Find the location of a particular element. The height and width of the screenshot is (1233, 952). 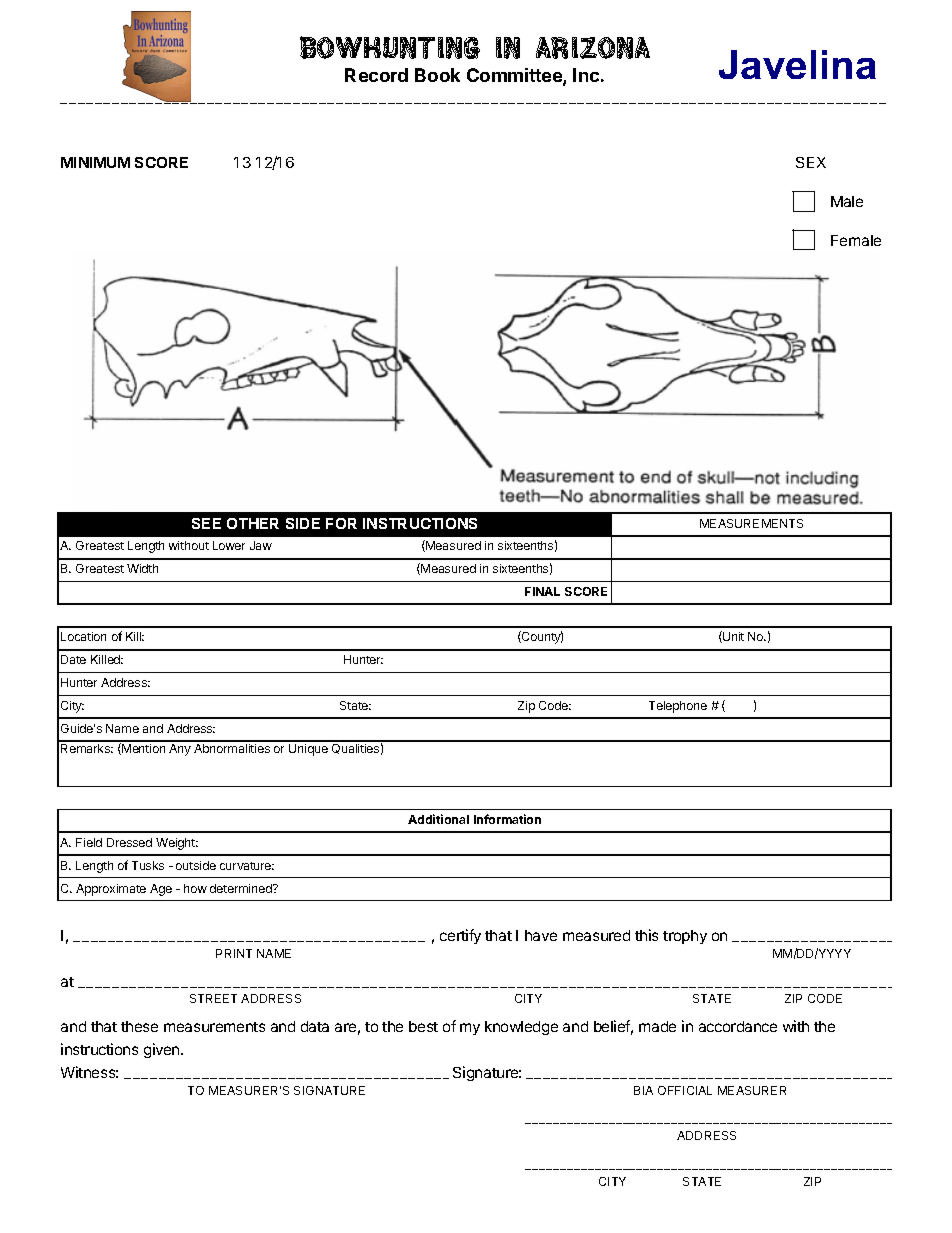

Arizona is located at coordinates (593, 48).
